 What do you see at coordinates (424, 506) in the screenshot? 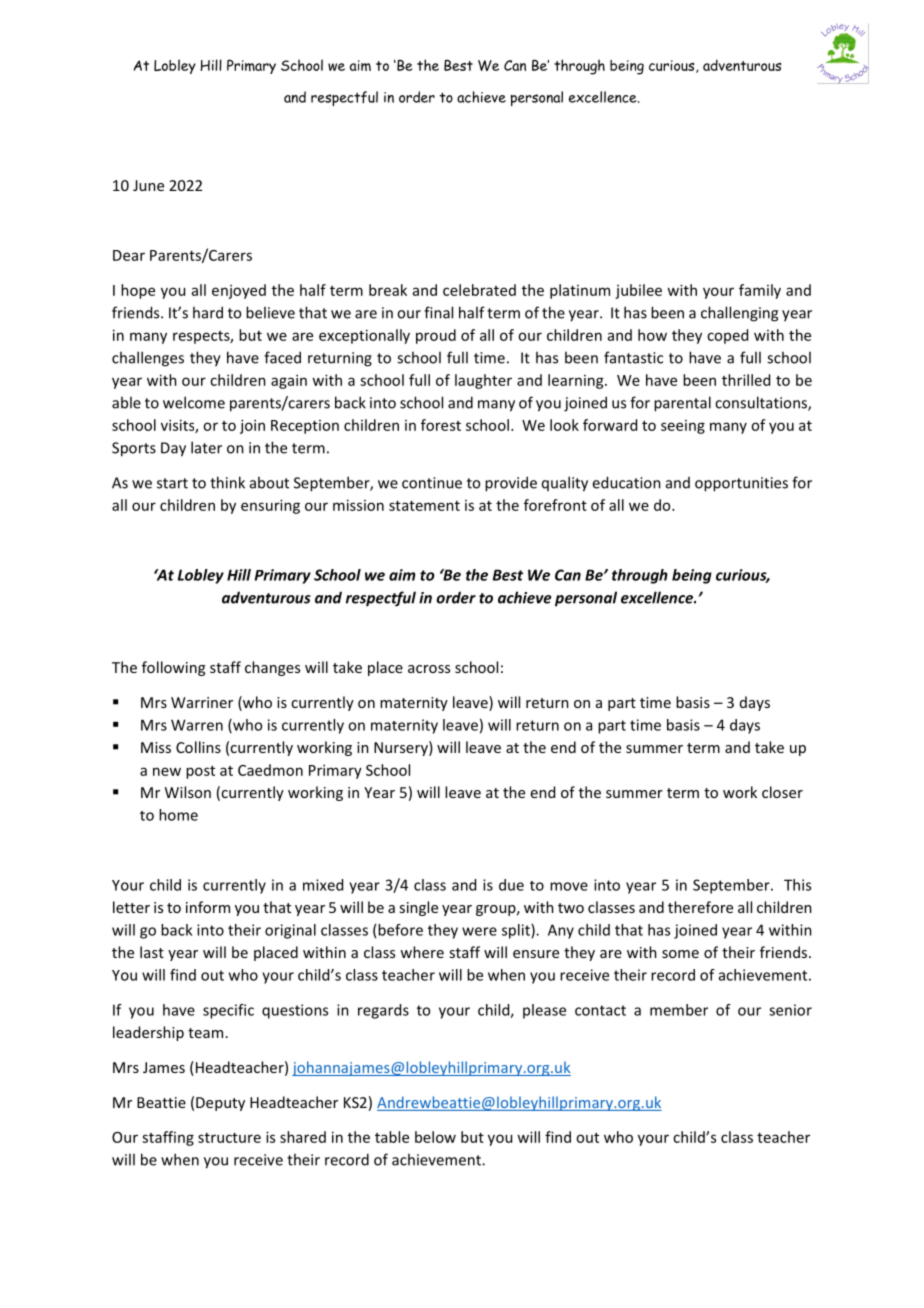
I see `statement` at bounding box center [424, 506].
